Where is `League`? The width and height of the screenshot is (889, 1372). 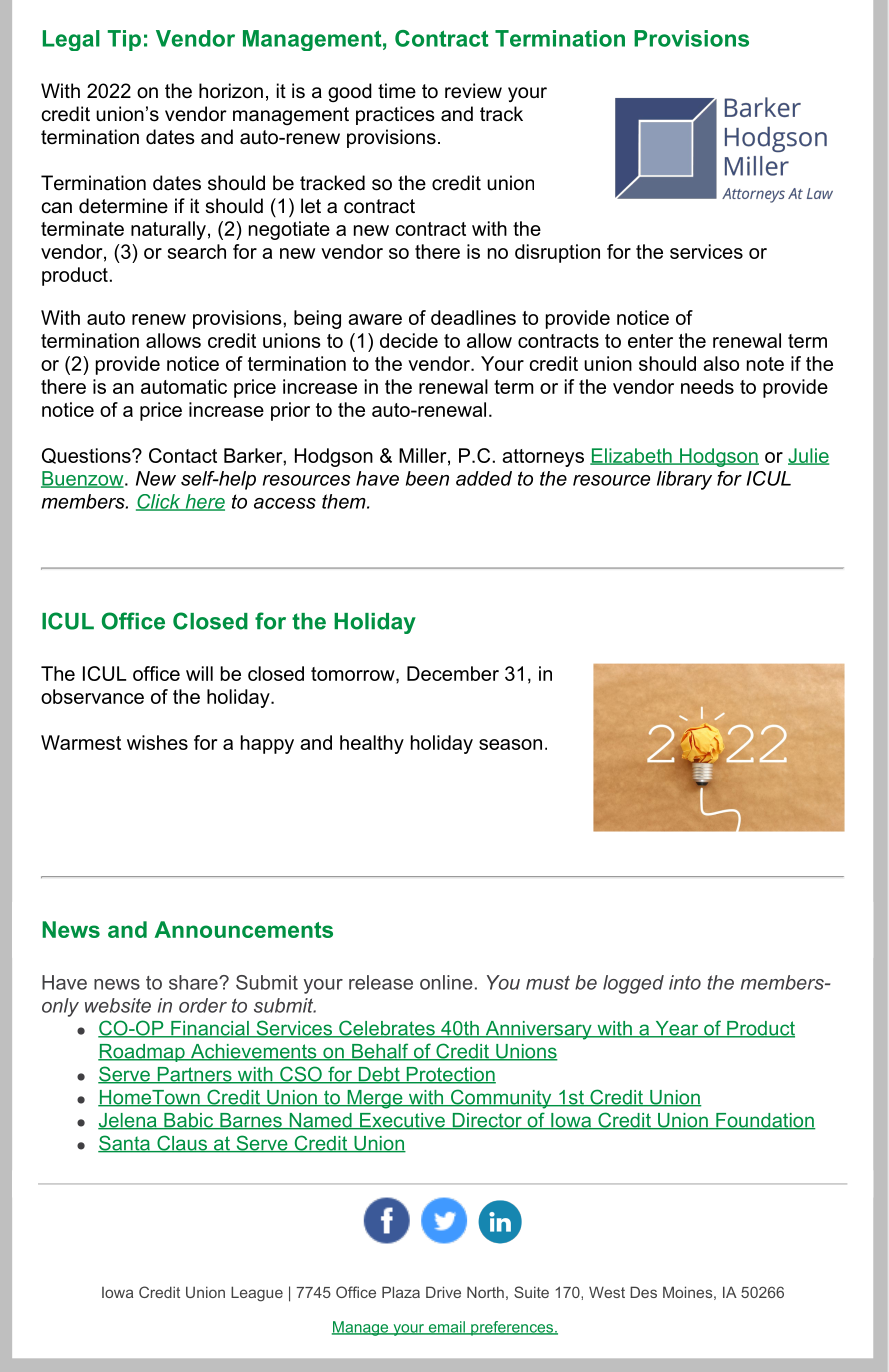
League is located at coordinates (257, 1294).
